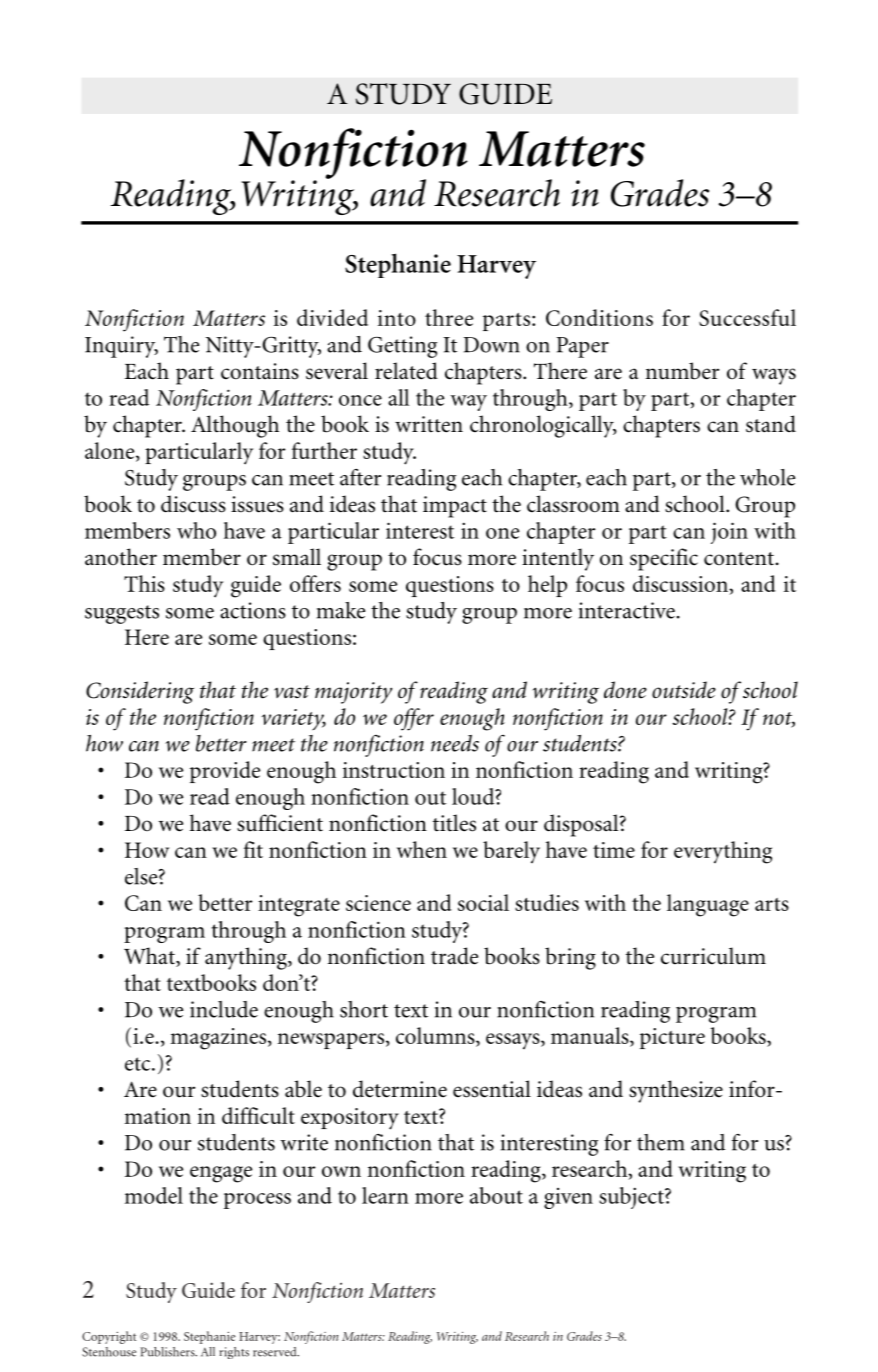 The height and width of the document is (1372, 878). What do you see at coordinates (253, 849) in the document?
I see `fit` at bounding box center [253, 849].
